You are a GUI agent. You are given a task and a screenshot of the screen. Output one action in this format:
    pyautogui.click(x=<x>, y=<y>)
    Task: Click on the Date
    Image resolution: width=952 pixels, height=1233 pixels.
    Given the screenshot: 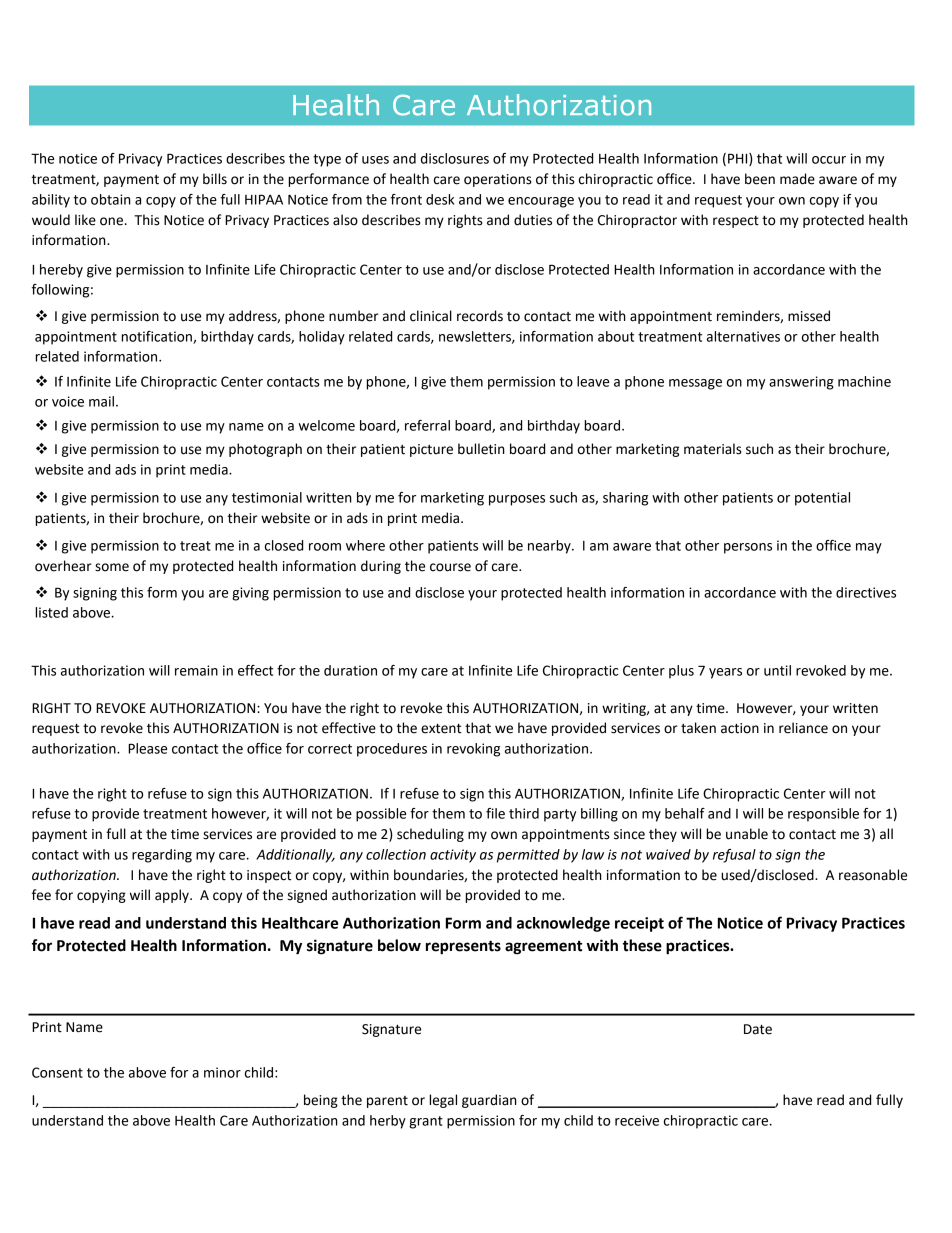 What is the action you would take?
    pyautogui.click(x=758, y=1029)
